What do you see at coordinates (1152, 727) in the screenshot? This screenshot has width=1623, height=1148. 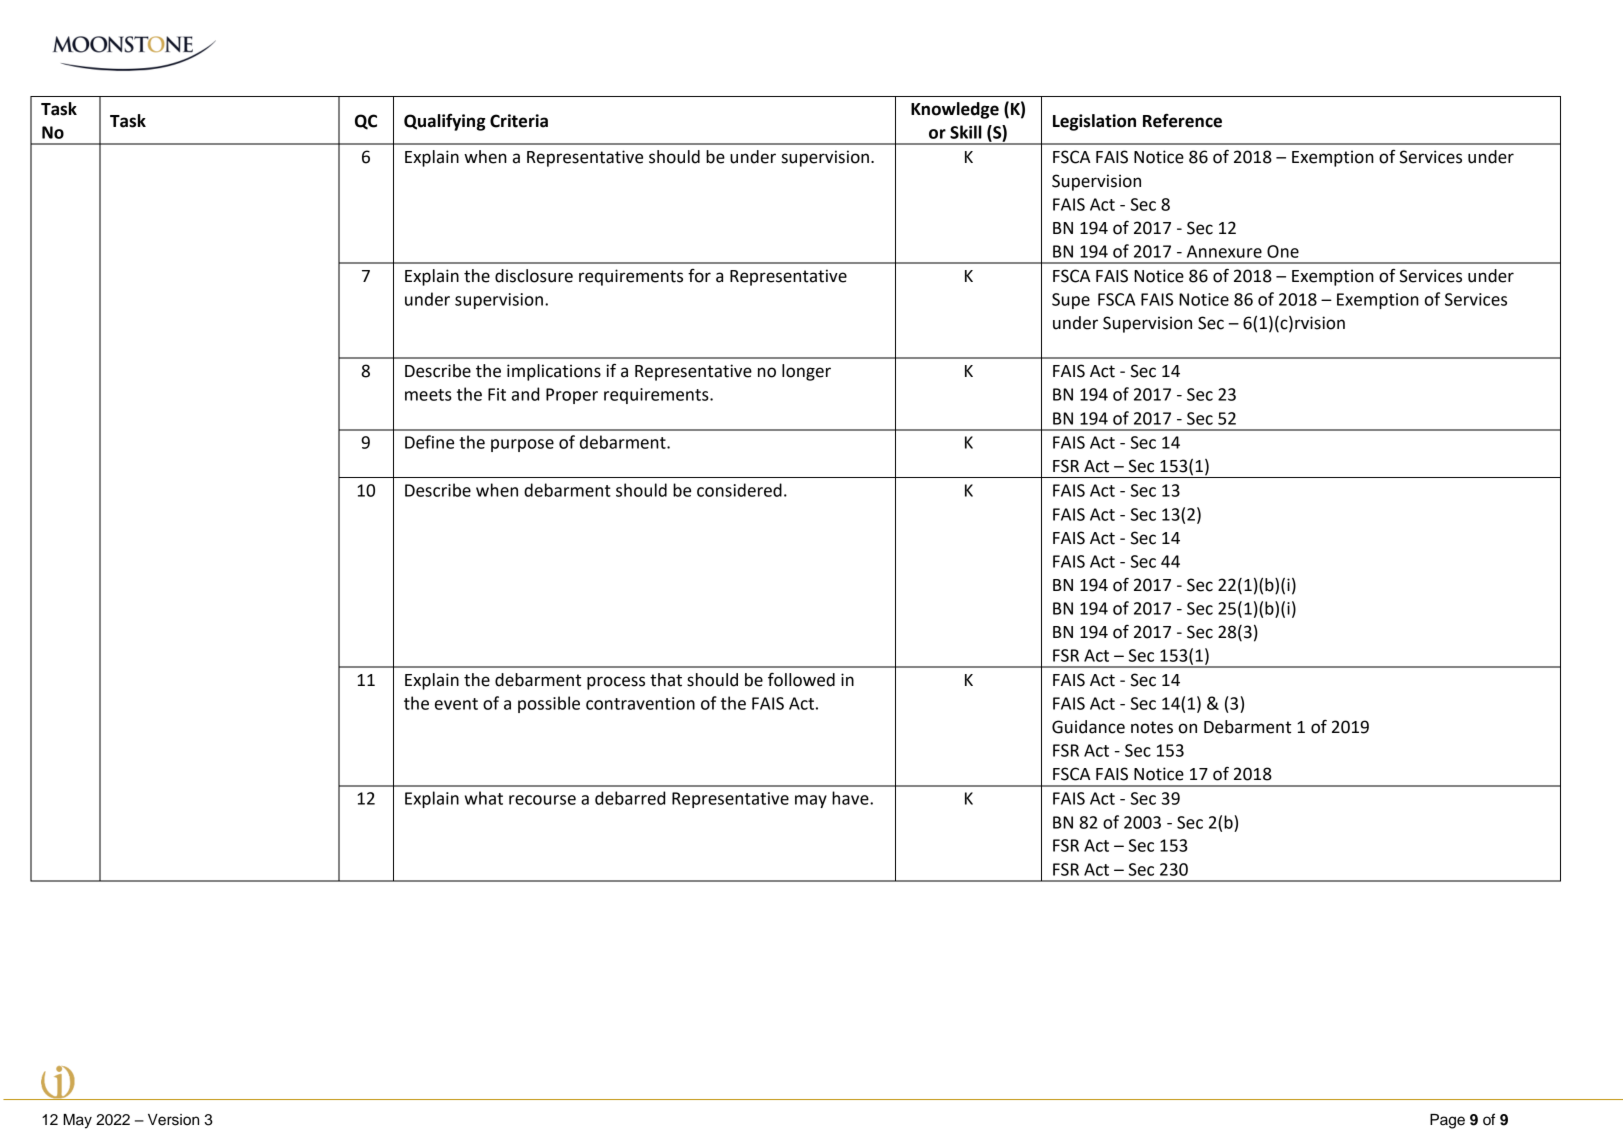 I see `notes` at bounding box center [1152, 727].
